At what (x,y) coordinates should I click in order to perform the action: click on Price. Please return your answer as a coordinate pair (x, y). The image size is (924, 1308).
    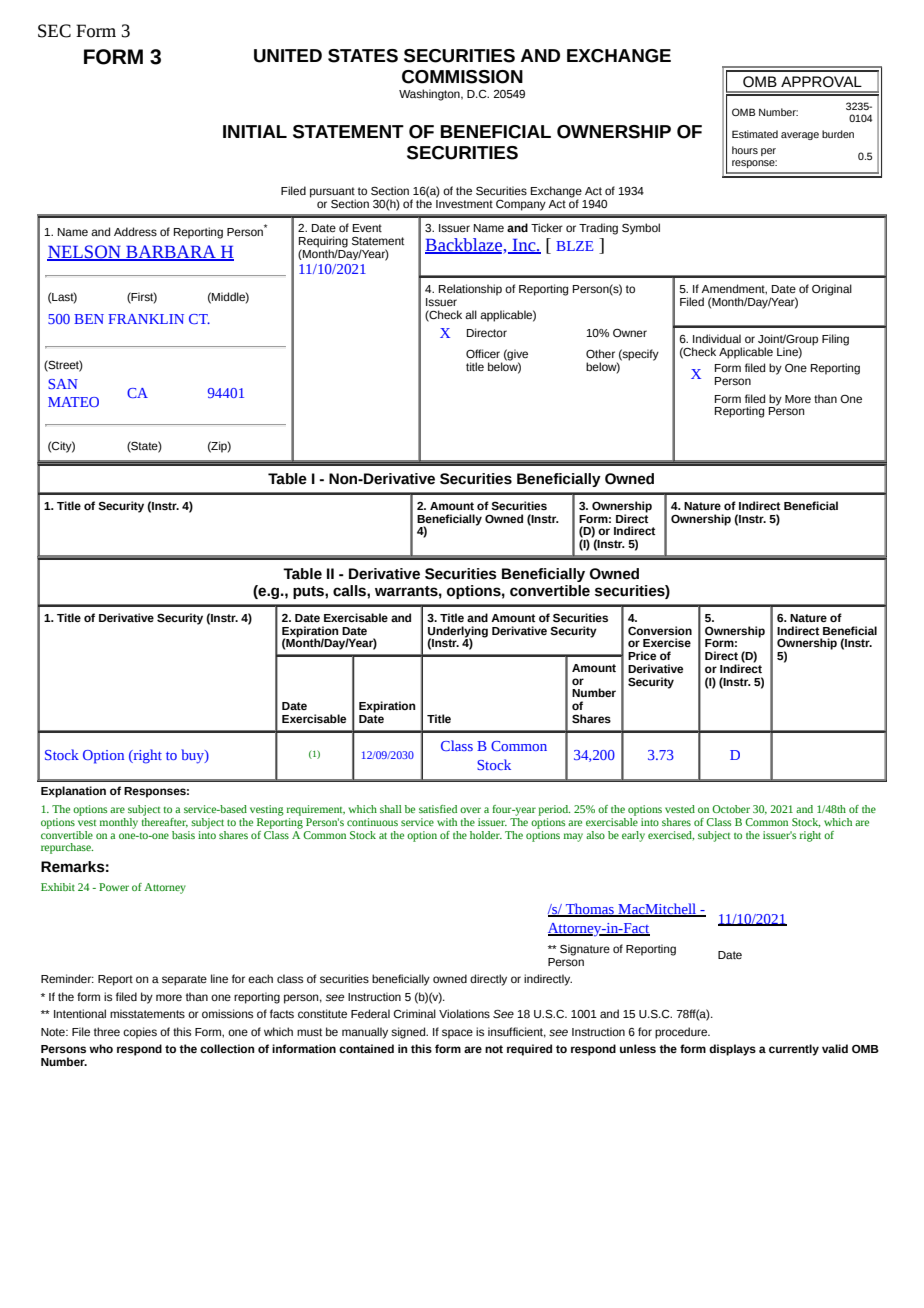
    Looking at the image, I should click on (642, 655).
